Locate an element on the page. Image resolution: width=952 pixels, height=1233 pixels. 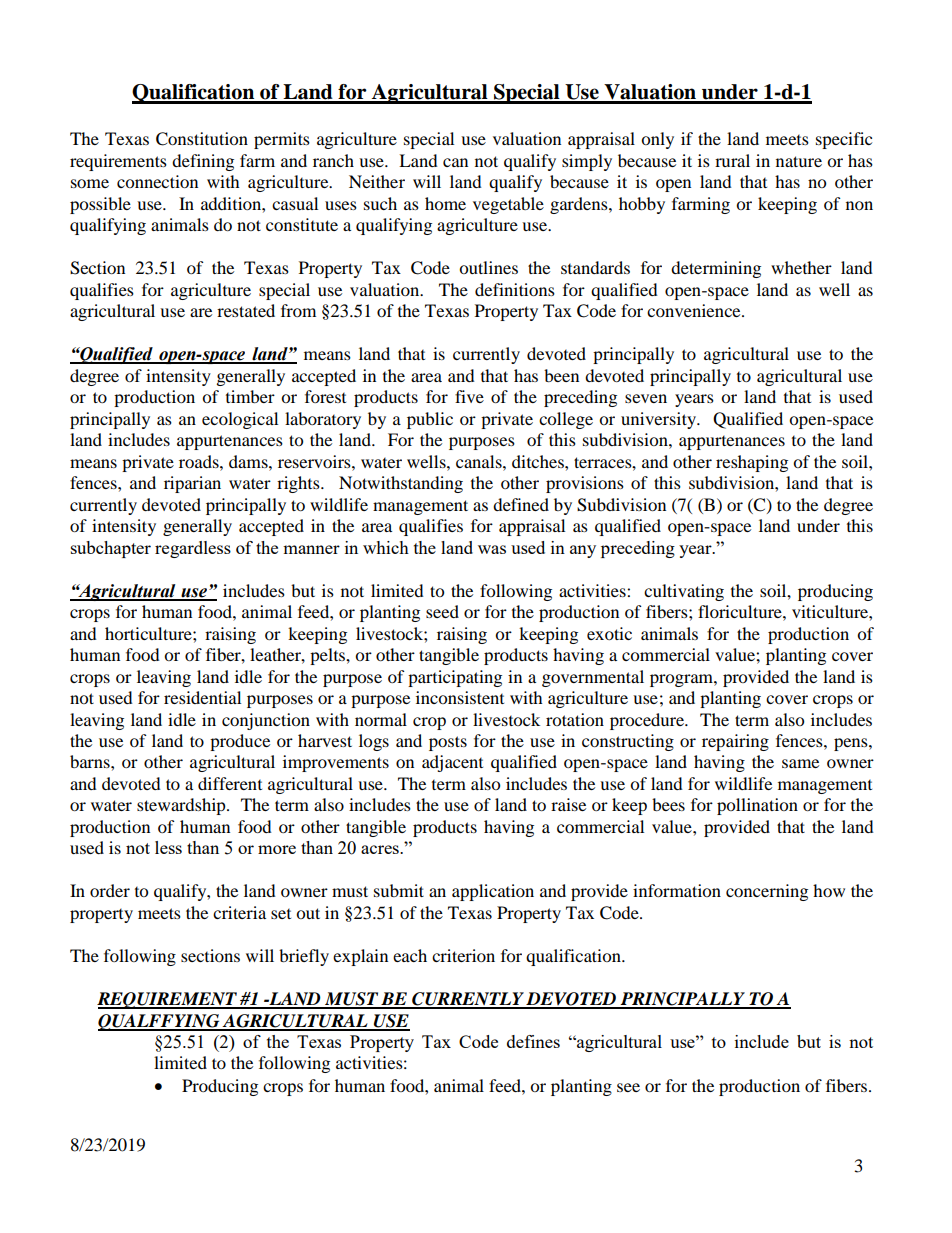
defines is located at coordinates (533, 1041).
